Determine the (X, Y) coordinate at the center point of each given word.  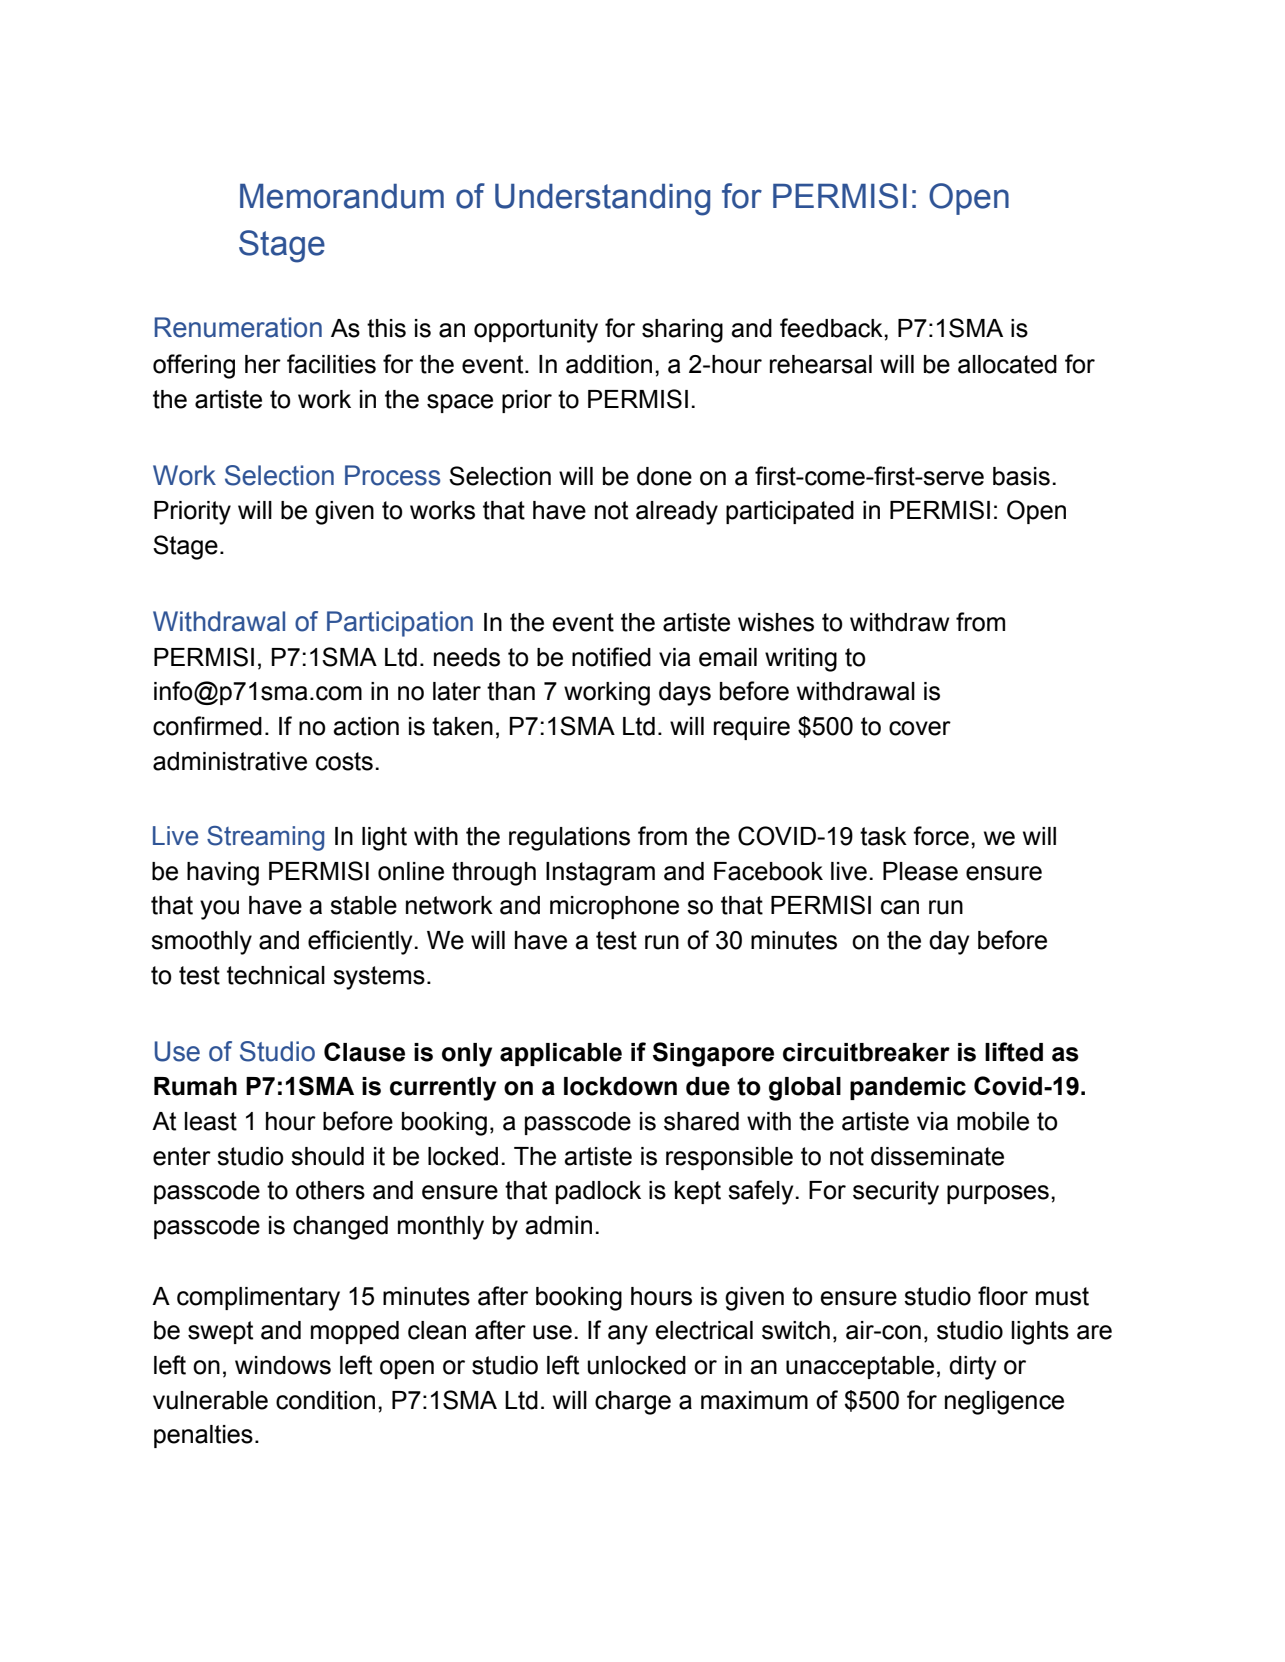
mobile (993, 1121)
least (211, 1121)
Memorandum (342, 196)
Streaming (265, 838)
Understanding (602, 200)
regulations (569, 839)
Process (392, 475)
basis (1021, 476)
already (677, 513)
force (941, 836)
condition (325, 1400)
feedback (832, 328)
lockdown (620, 1086)
